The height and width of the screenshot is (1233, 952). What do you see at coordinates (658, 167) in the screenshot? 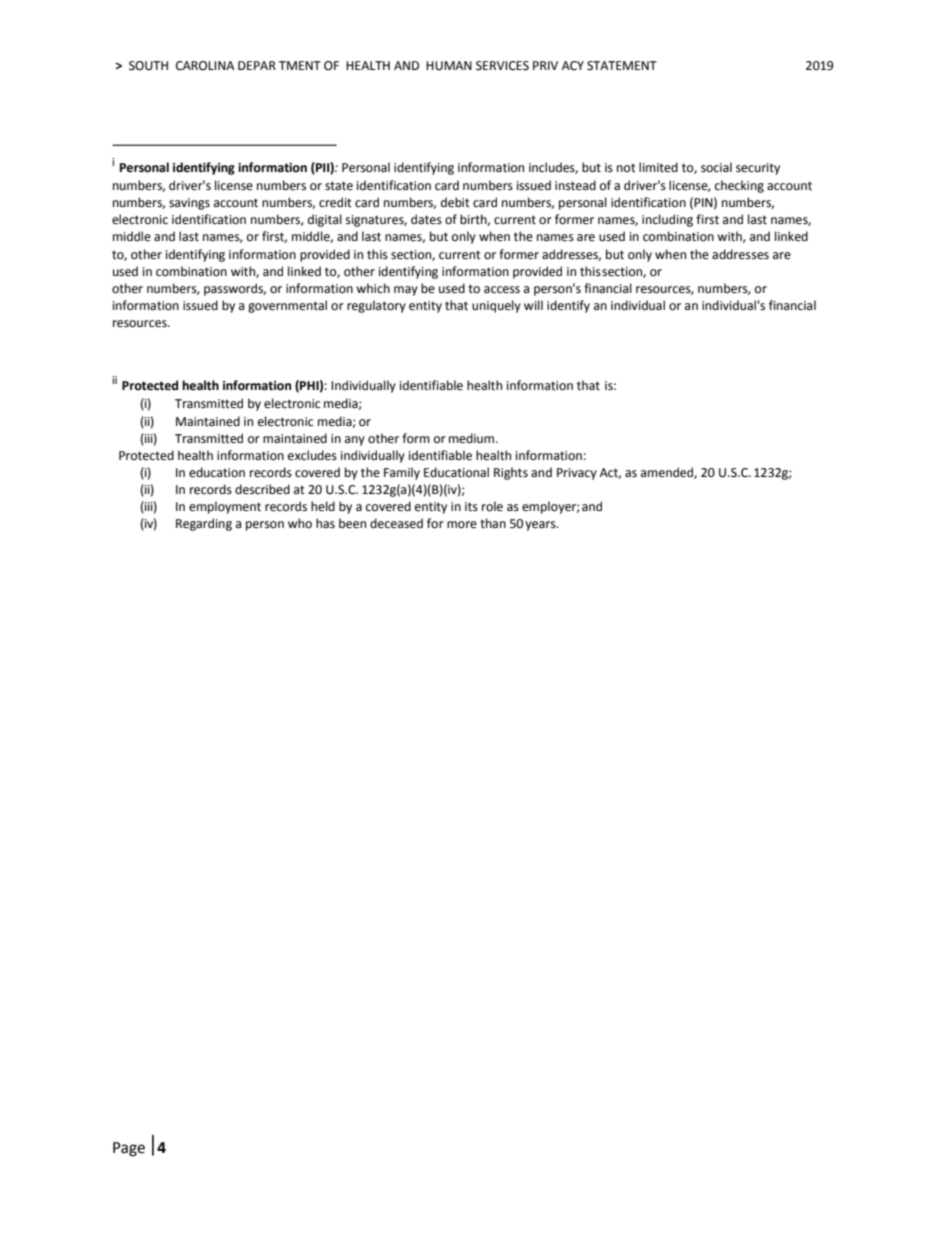
I see `limited` at bounding box center [658, 167].
